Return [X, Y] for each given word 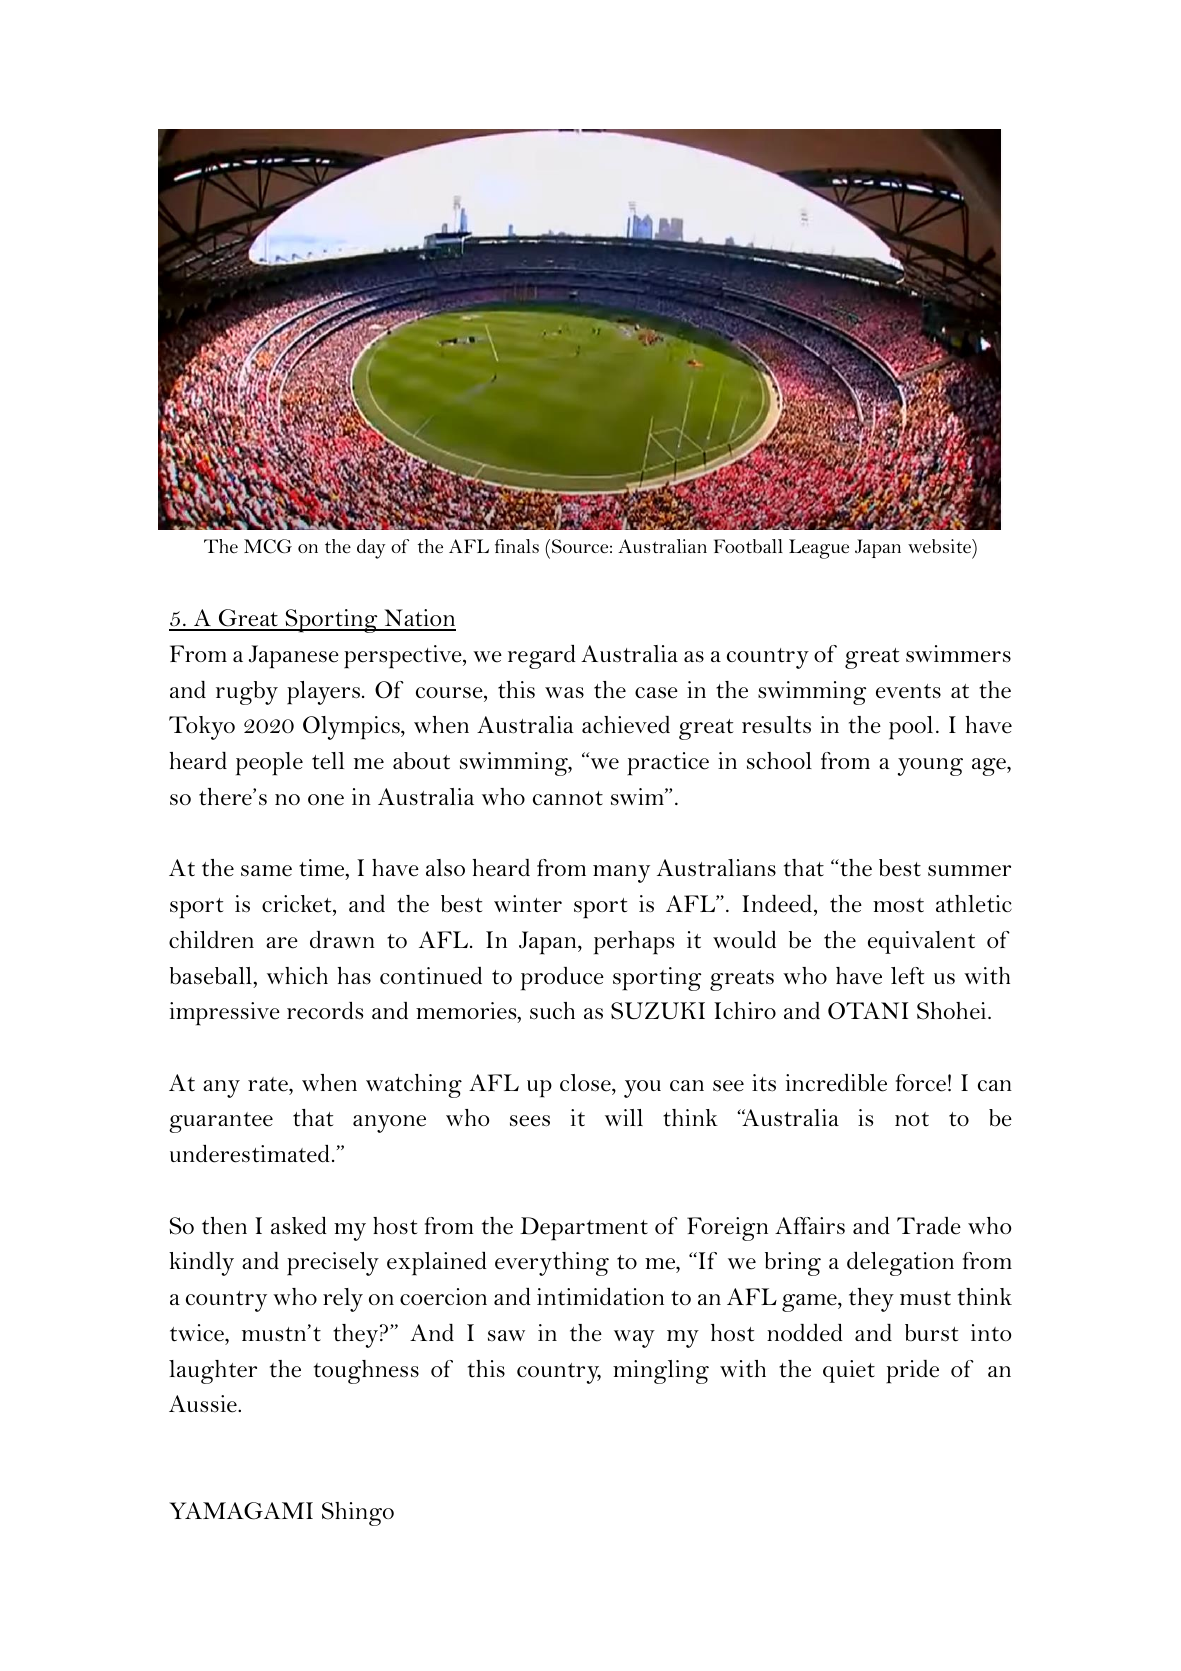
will [624, 1117]
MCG [268, 546]
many [621, 874]
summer [969, 871]
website [940, 546]
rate [269, 1084]
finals [517, 546]
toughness [366, 1372]
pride [912, 1372]
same [266, 871]
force [921, 1083]
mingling [661, 1372]
